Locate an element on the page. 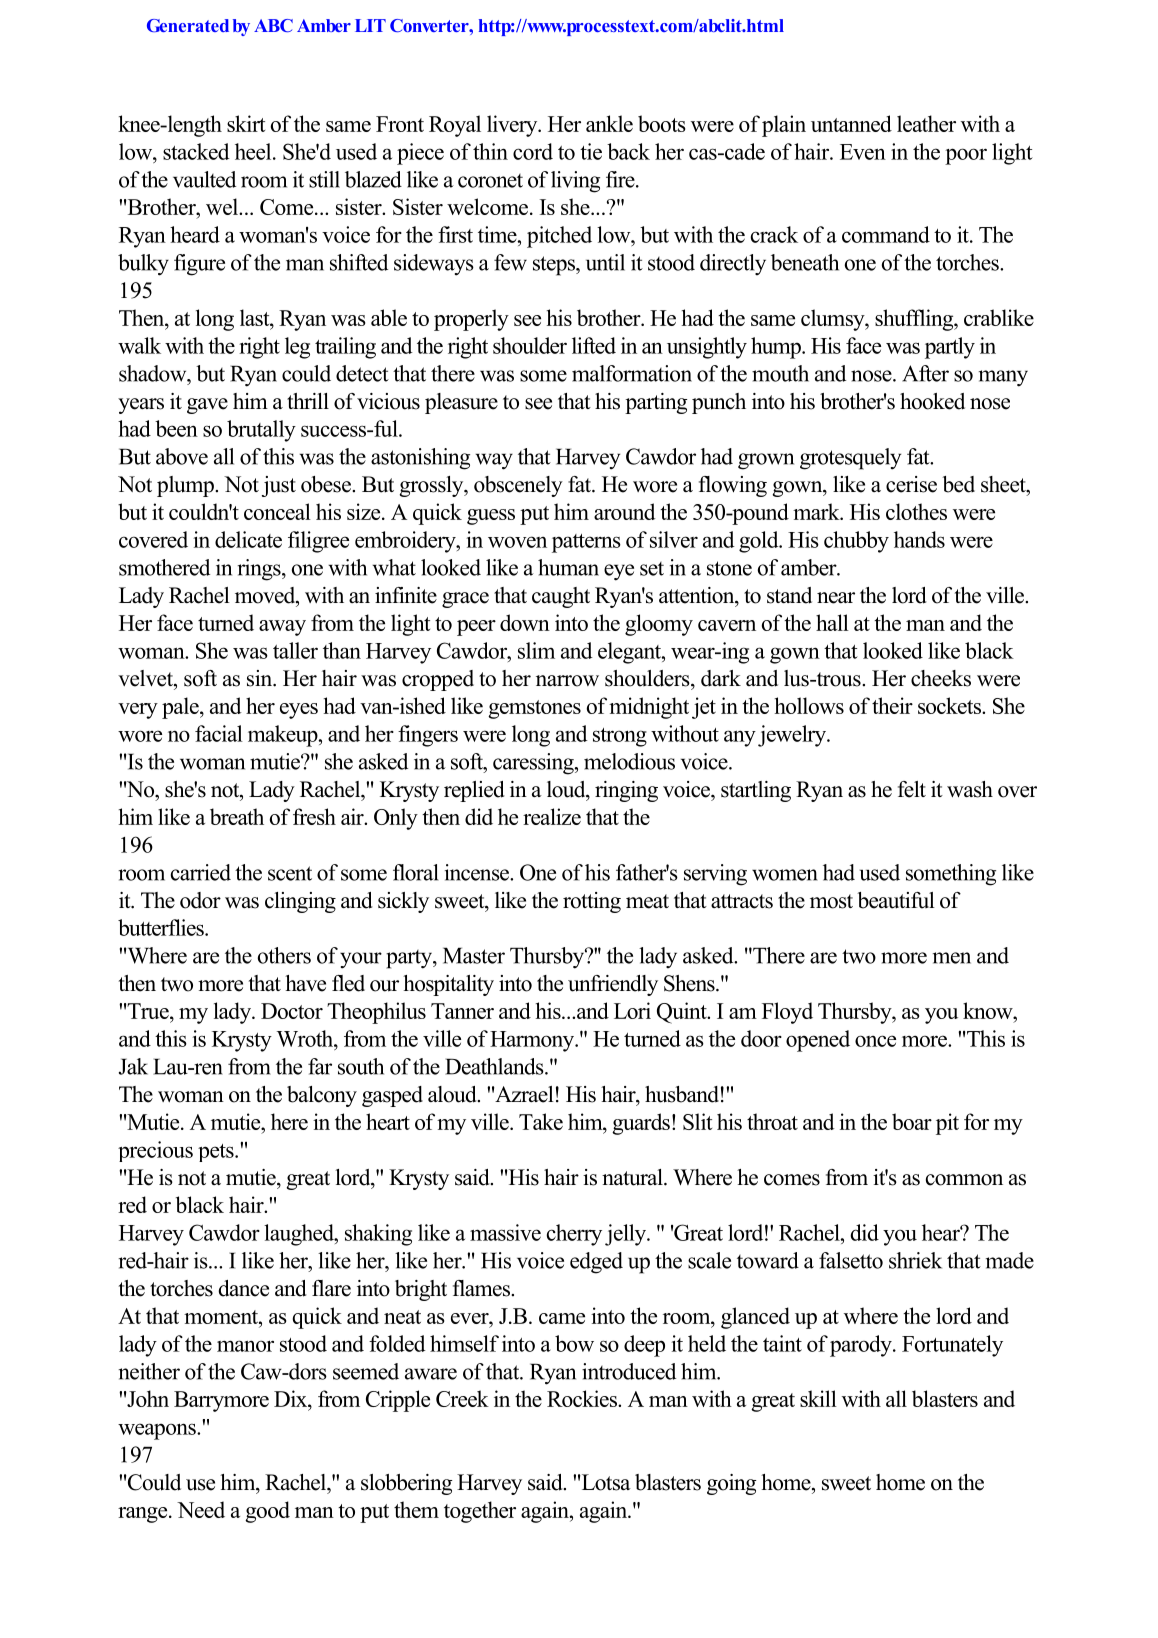 The height and width of the page is (1638, 1158). good is located at coordinates (267, 1512).
